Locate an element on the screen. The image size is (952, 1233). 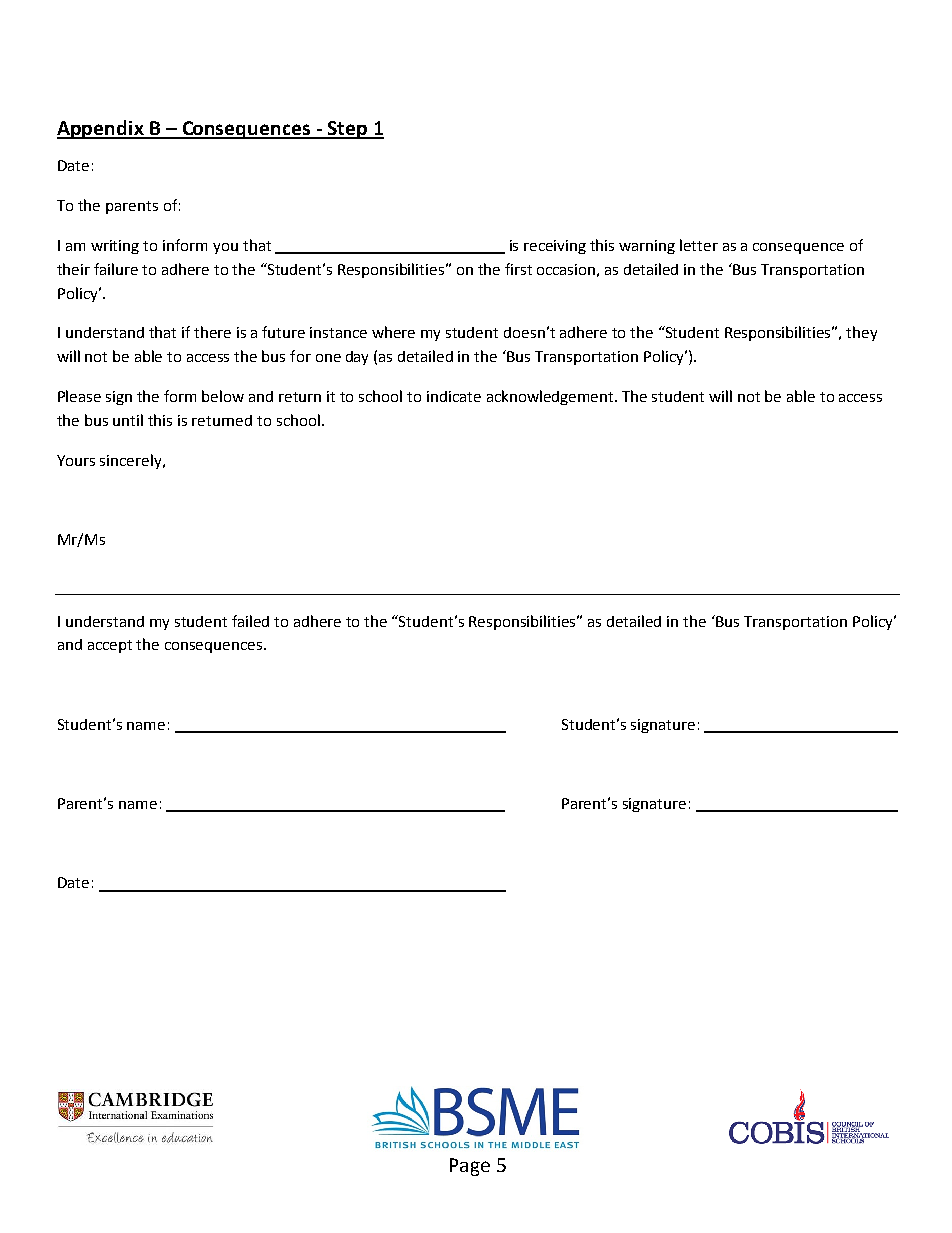
accept is located at coordinates (110, 646).
